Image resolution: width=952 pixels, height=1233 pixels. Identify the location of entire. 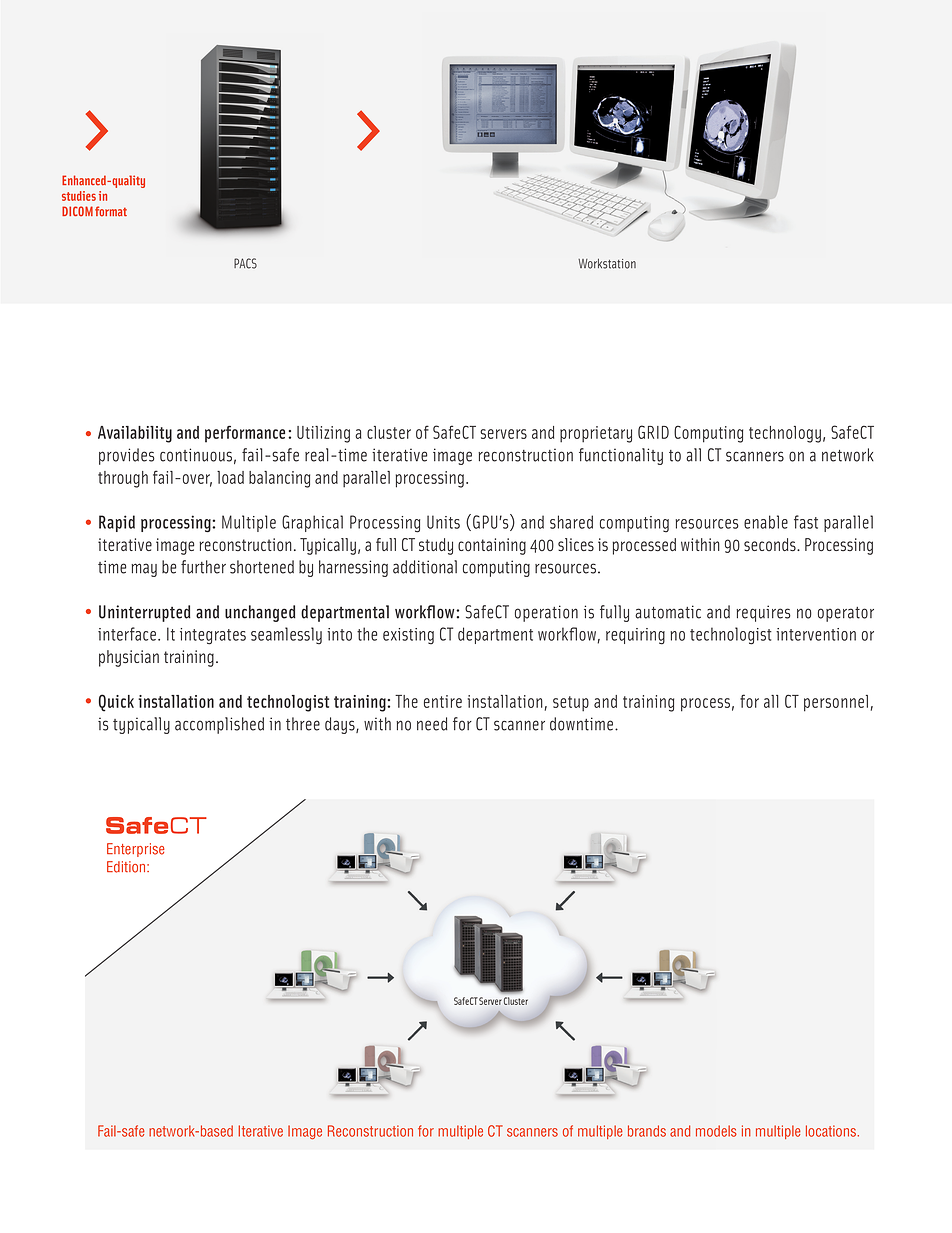
(443, 701).
